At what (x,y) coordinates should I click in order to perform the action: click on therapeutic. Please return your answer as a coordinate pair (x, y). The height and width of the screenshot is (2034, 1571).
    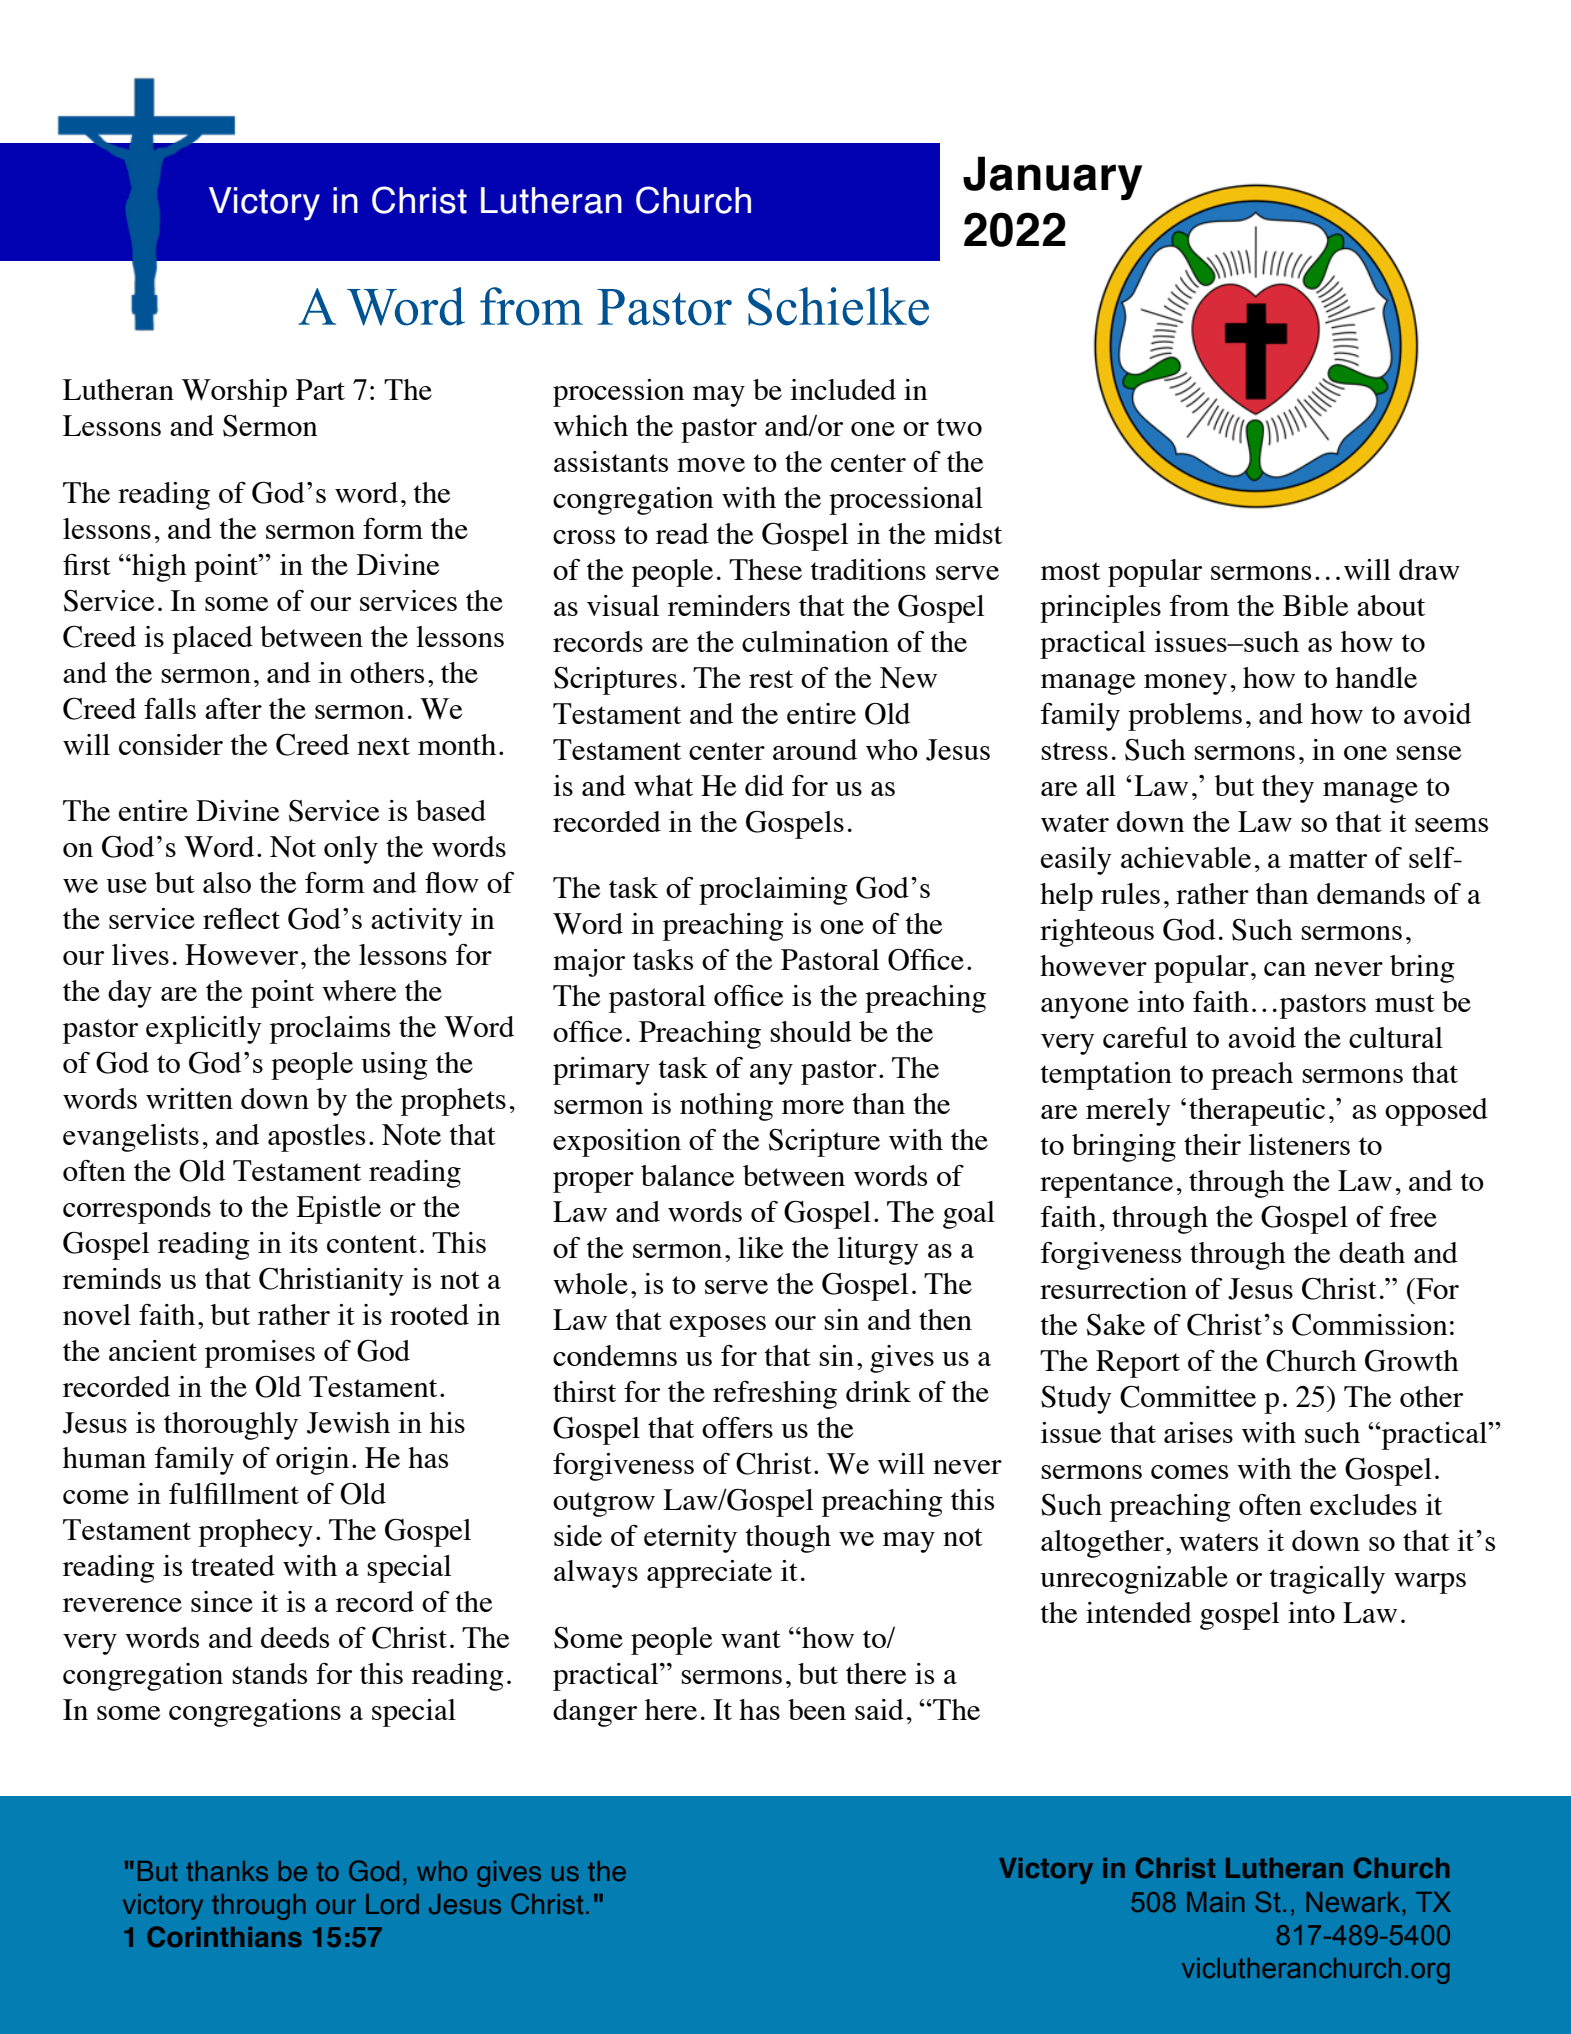
    Looking at the image, I should click on (1257, 1112).
